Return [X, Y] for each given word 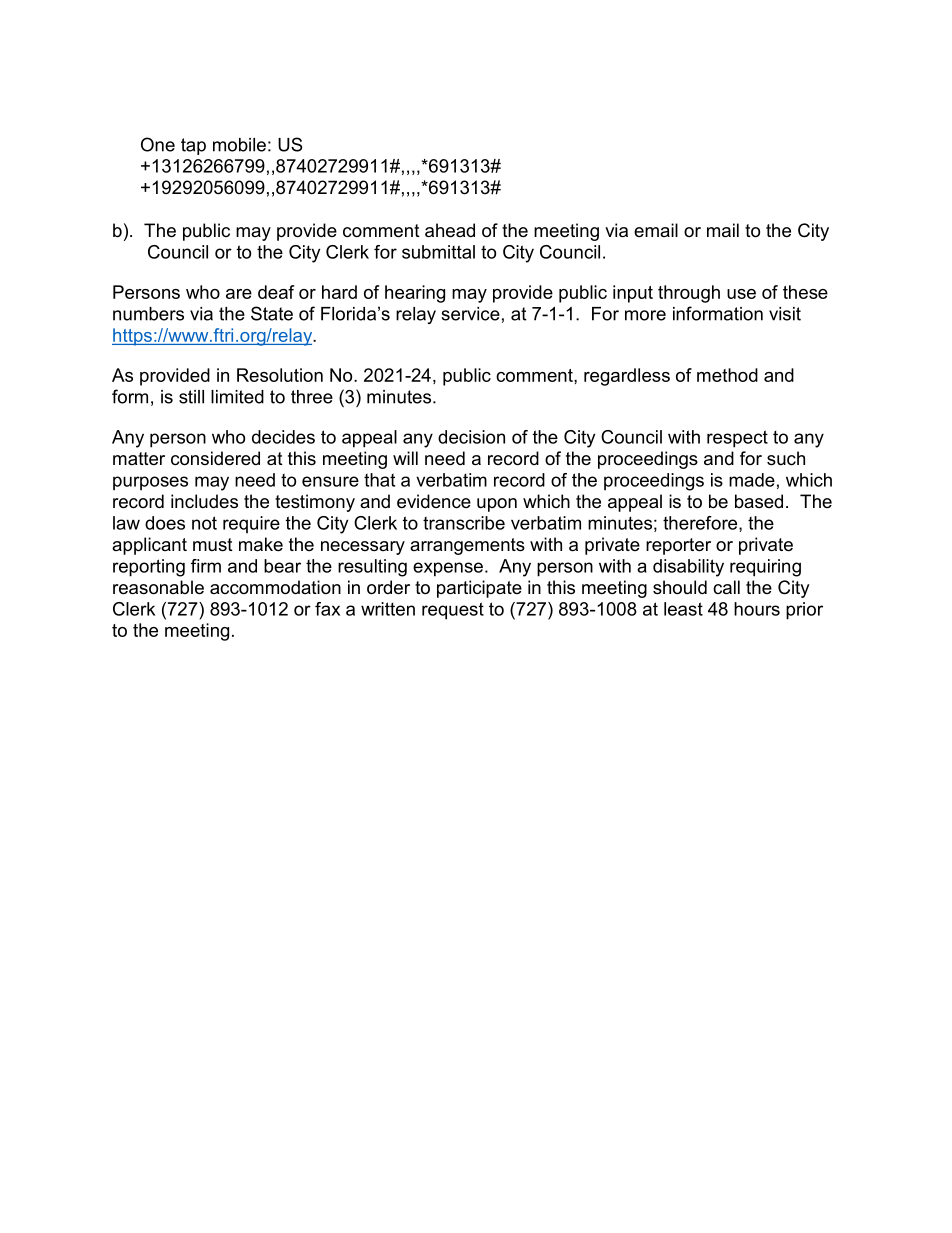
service [470, 314]
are [239, 294]
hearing [415, 294]
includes [204, 501]
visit [785, 314]
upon [497, 505]
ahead [450, 230]
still [191, 397]
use [741, 294]
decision [471, 437]
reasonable [158, 587]
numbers [148, 314]
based [759, 501]
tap [193, 146]
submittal [438, 252]
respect [737, 439]
